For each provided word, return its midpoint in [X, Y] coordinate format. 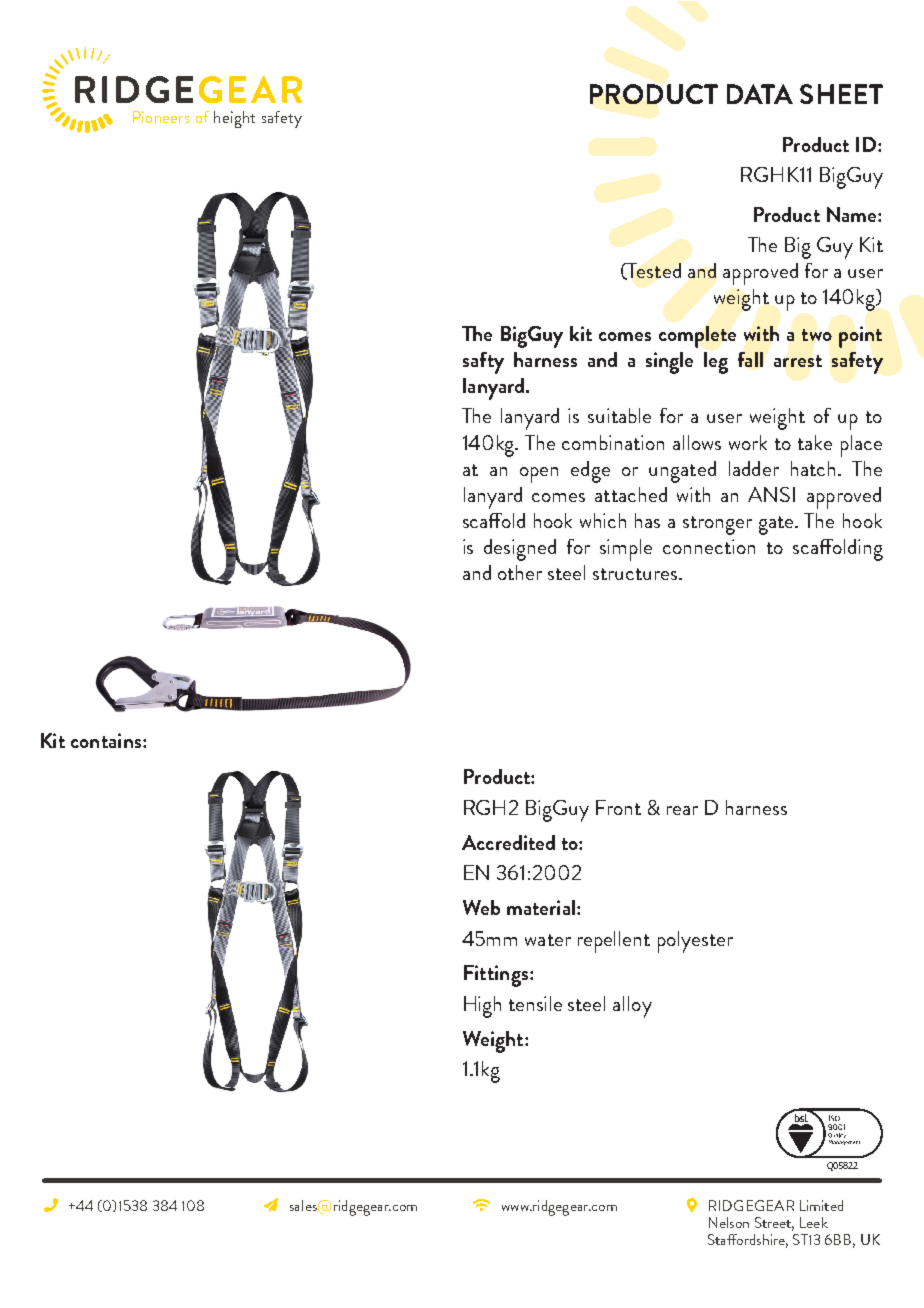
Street [774, 1224]
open [539, 475]
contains [107, 740]
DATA [760, 94]
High [482, 1007]
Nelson [729, 1222]
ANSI [771, 494]
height [234, 119]
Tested [653, 271]
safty [483, 363]
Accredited [508, 842]
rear [682, 810]
